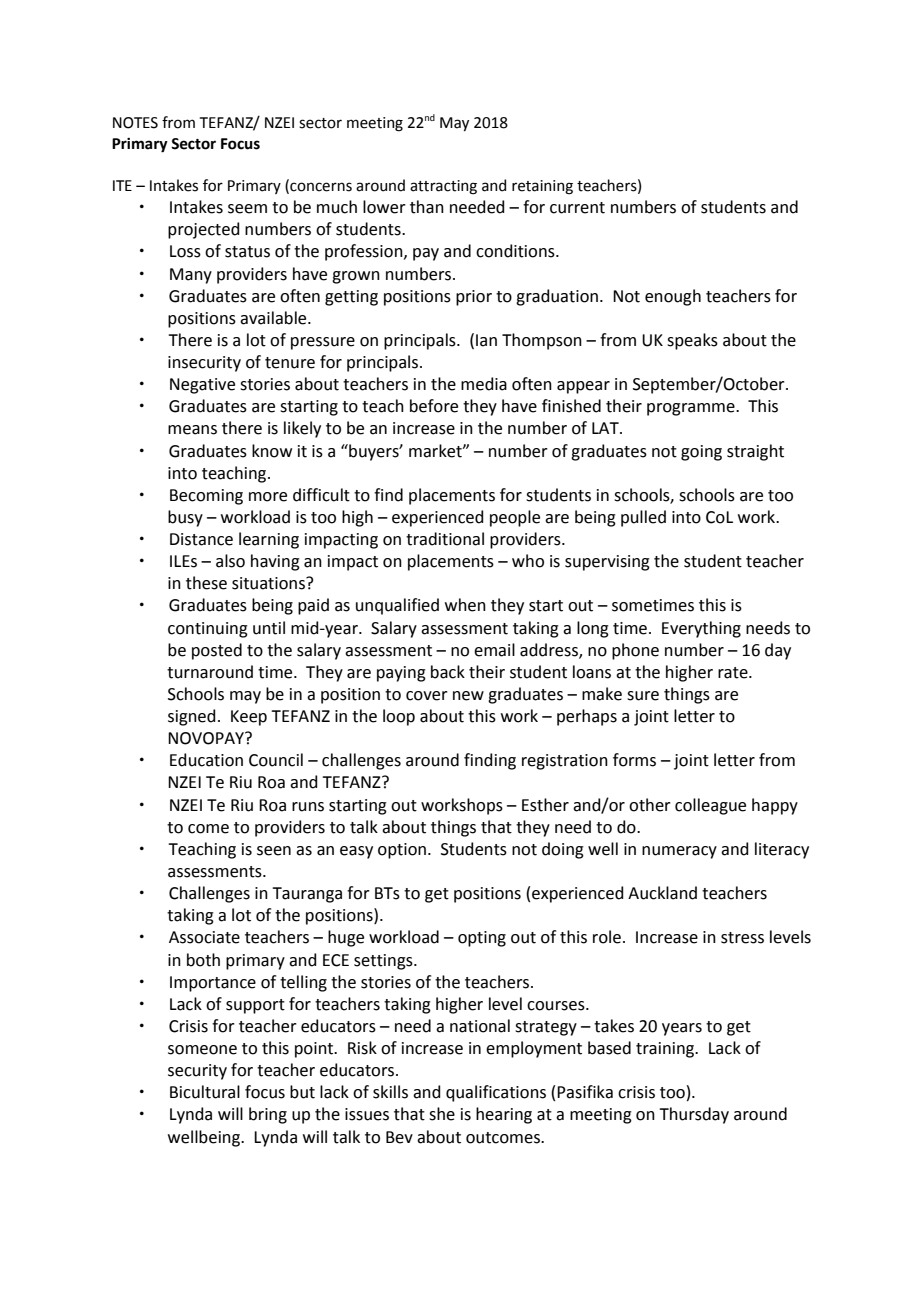 This image has height=1308, width=924. Describe the element at coordinates (515, 518) in the image. I see `people` at that location.
